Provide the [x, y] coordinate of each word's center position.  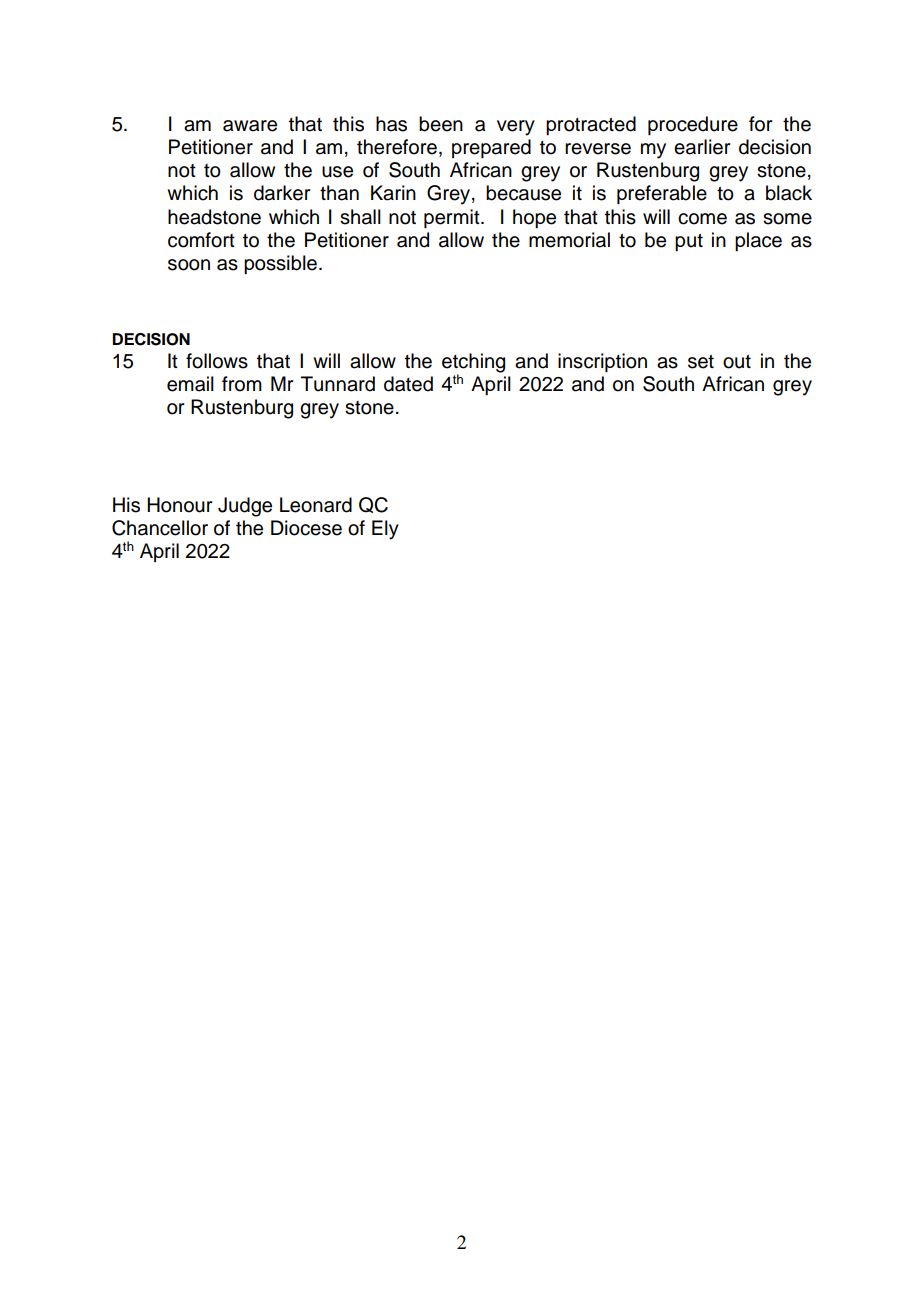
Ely [385, 530]
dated [408, 384]
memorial [569, 240]
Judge [245, 507]
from [242, 384]
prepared [491, 148]
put [689, 242]
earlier [702, 147]
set [701, 362]
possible [280, 264]
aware [250, 126]
